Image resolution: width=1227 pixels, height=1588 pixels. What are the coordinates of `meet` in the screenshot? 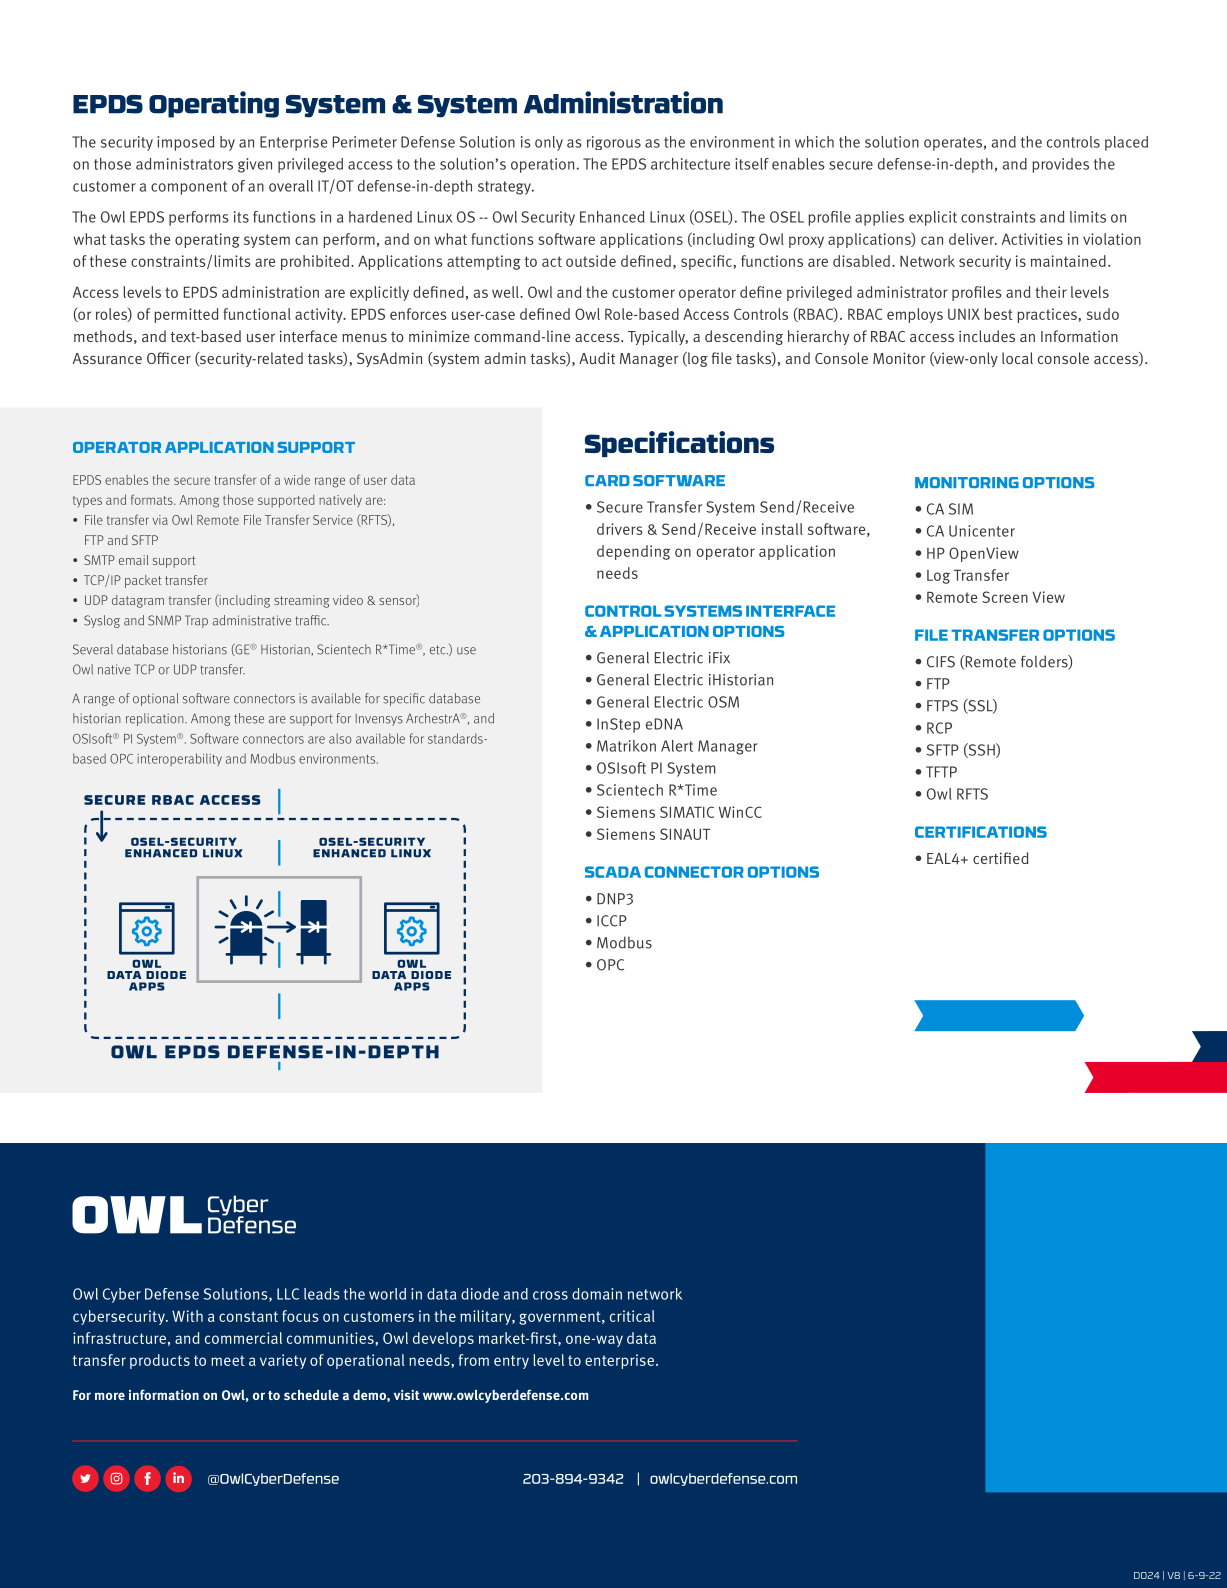 It's located at (228, 1360).
